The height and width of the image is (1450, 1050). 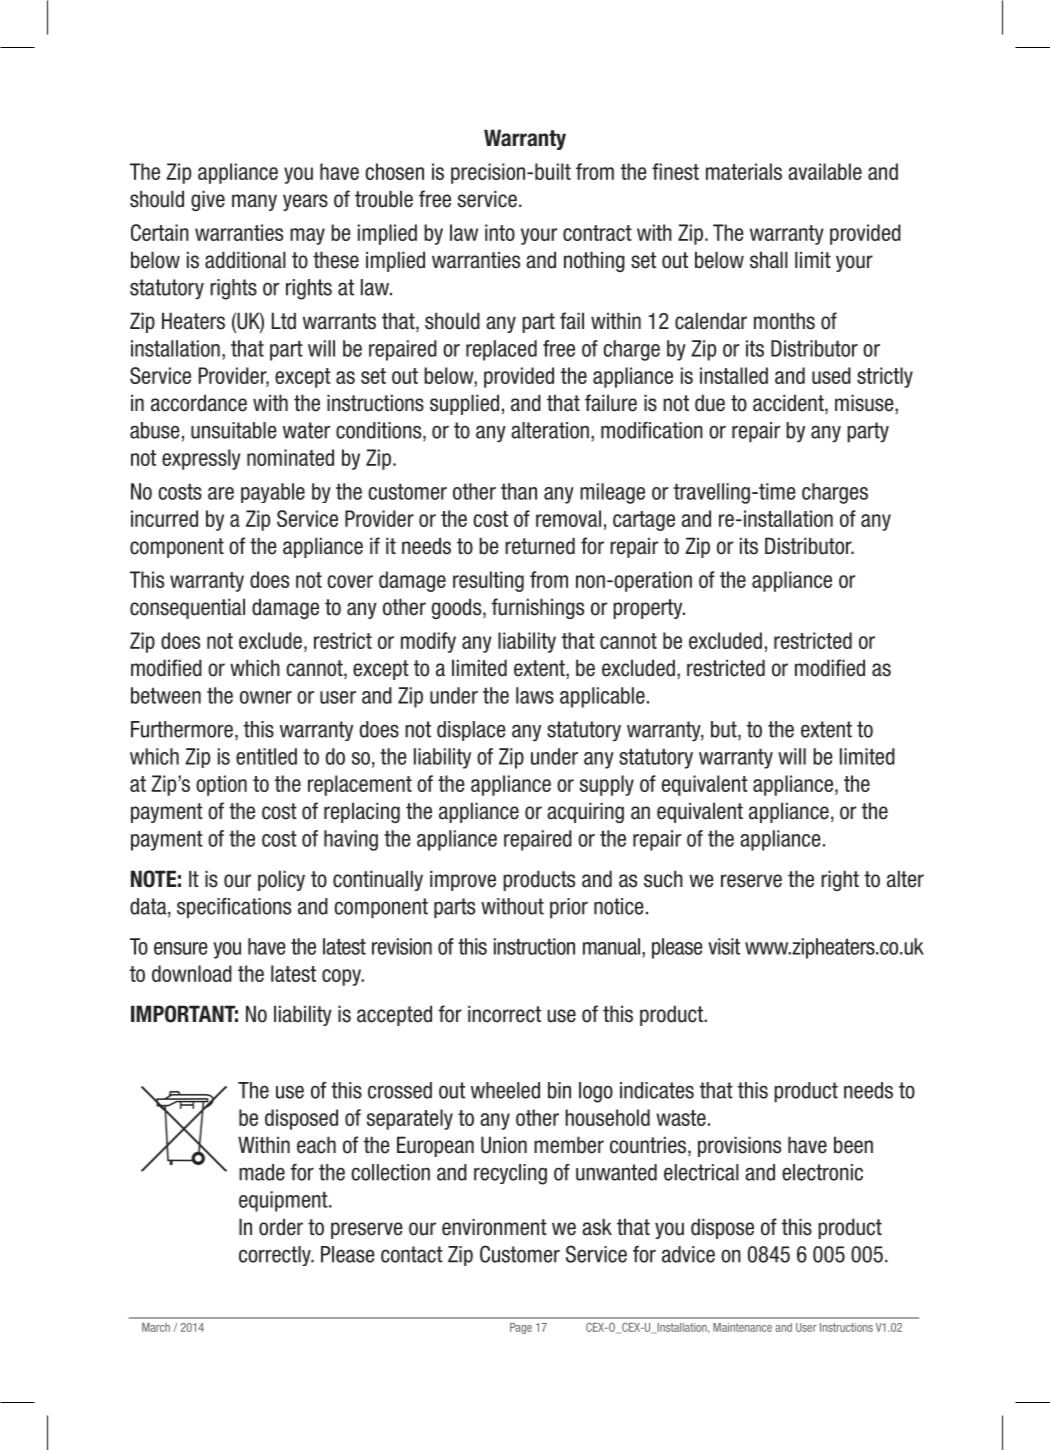 What do you see at coordinates (471, 731) in the image?
I see `displace` at bounding box center [471, 731].
